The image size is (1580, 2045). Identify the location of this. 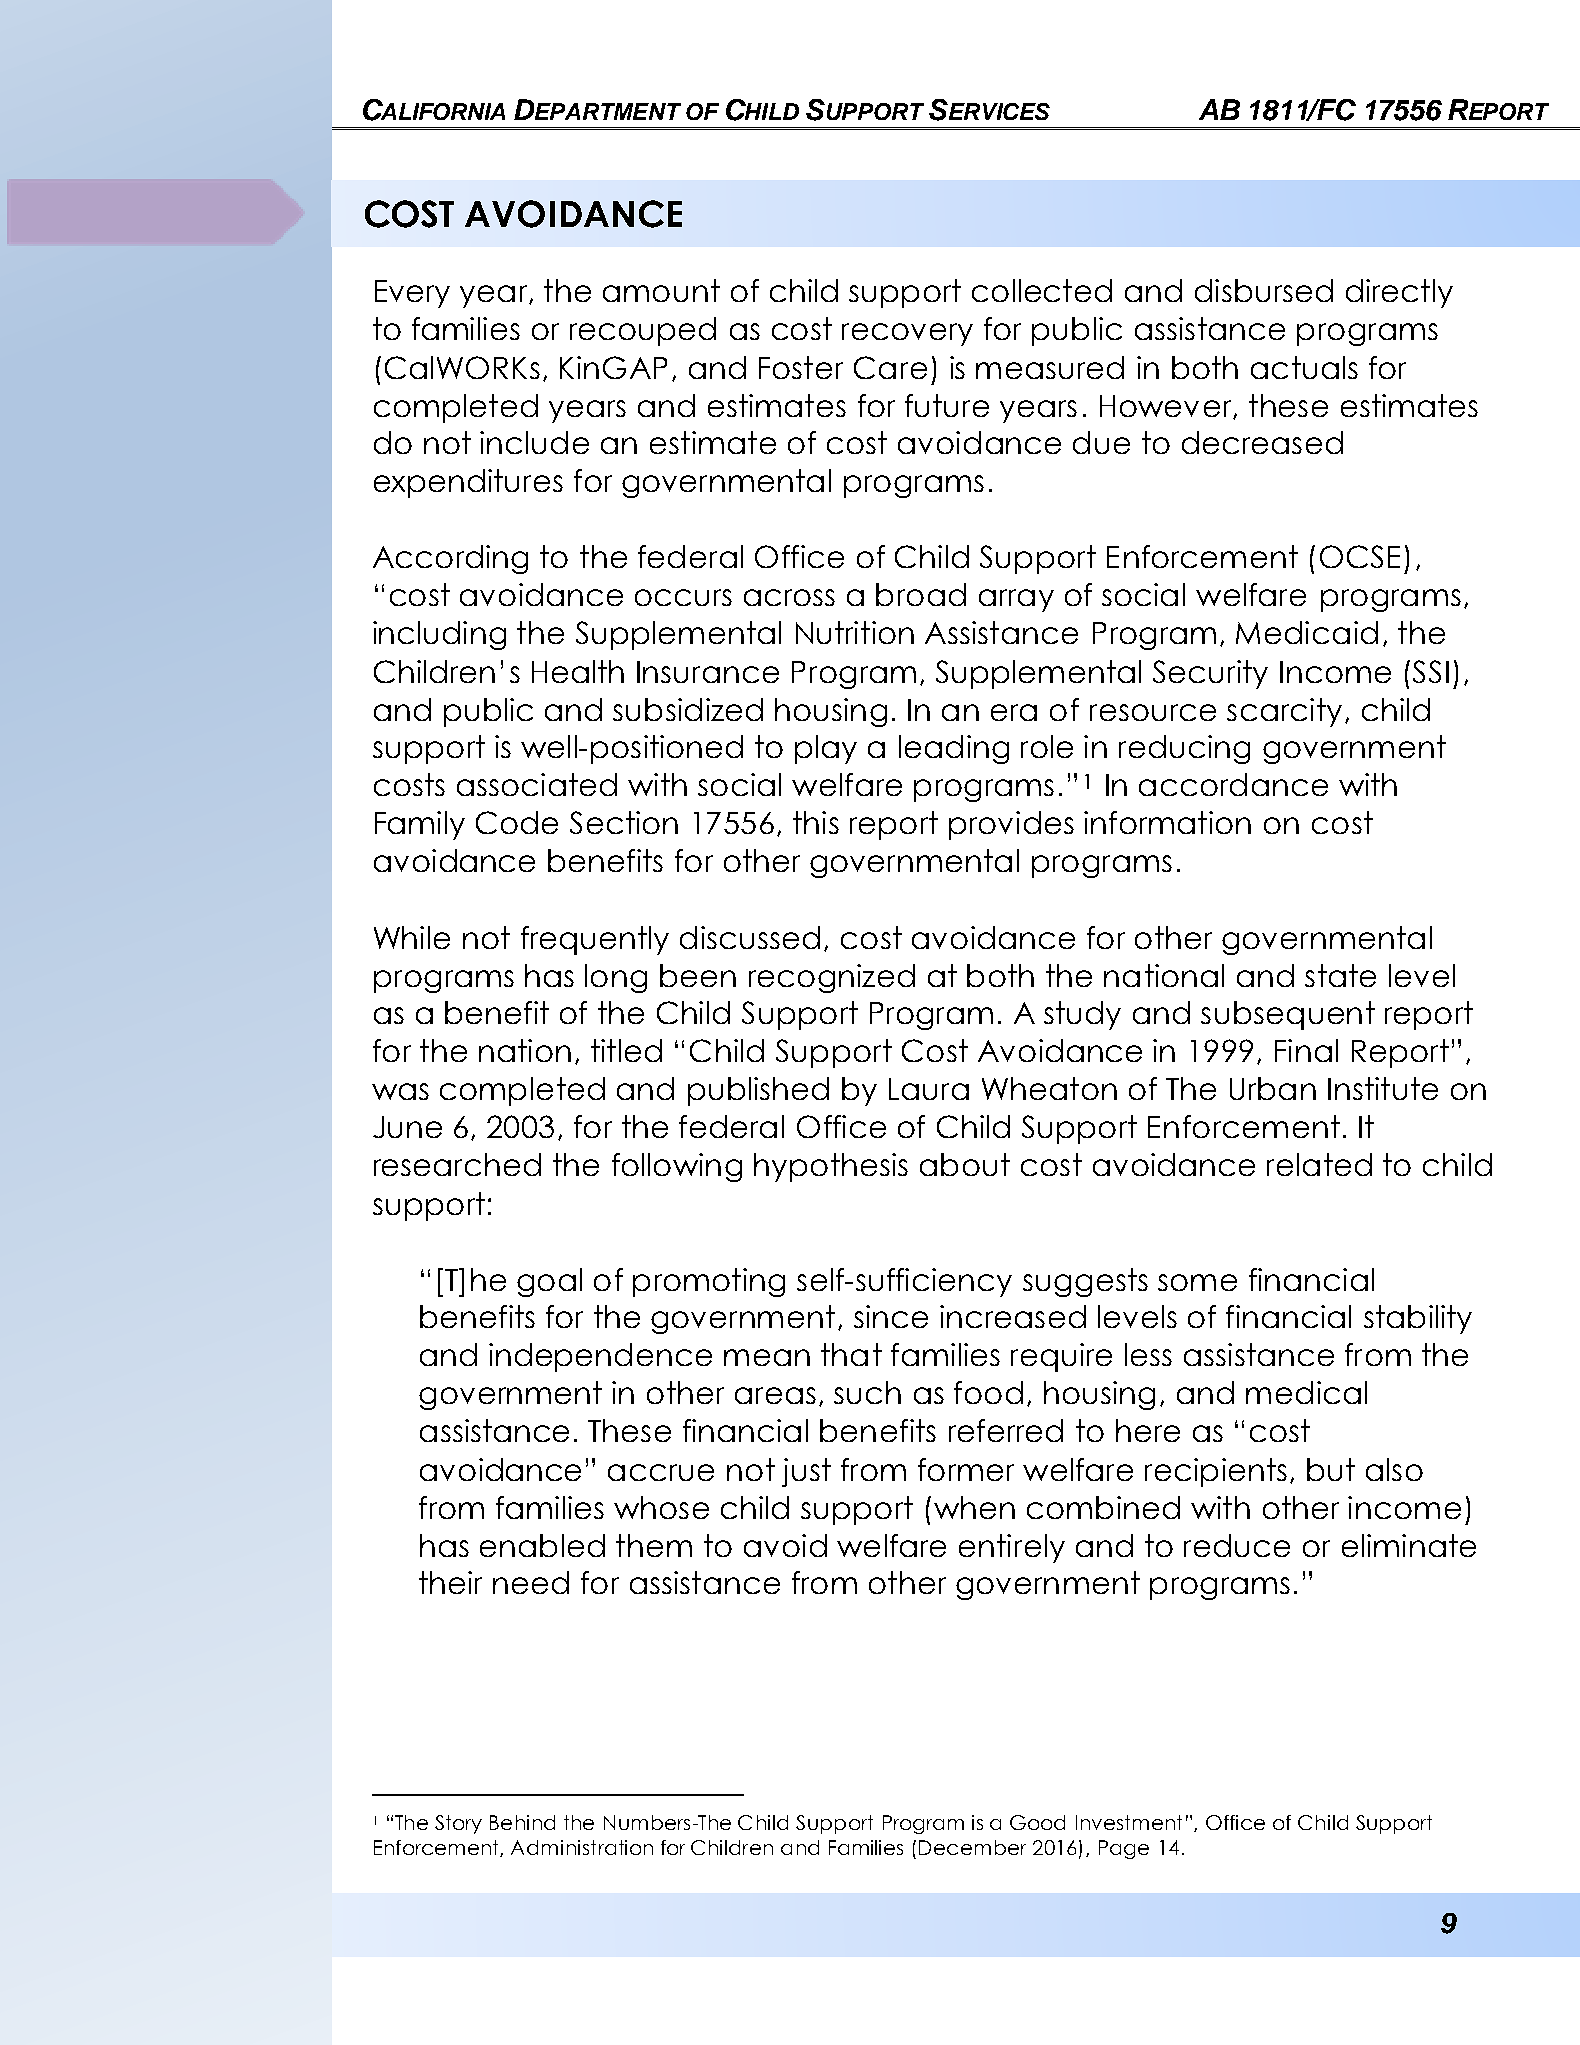
(816, 822).
